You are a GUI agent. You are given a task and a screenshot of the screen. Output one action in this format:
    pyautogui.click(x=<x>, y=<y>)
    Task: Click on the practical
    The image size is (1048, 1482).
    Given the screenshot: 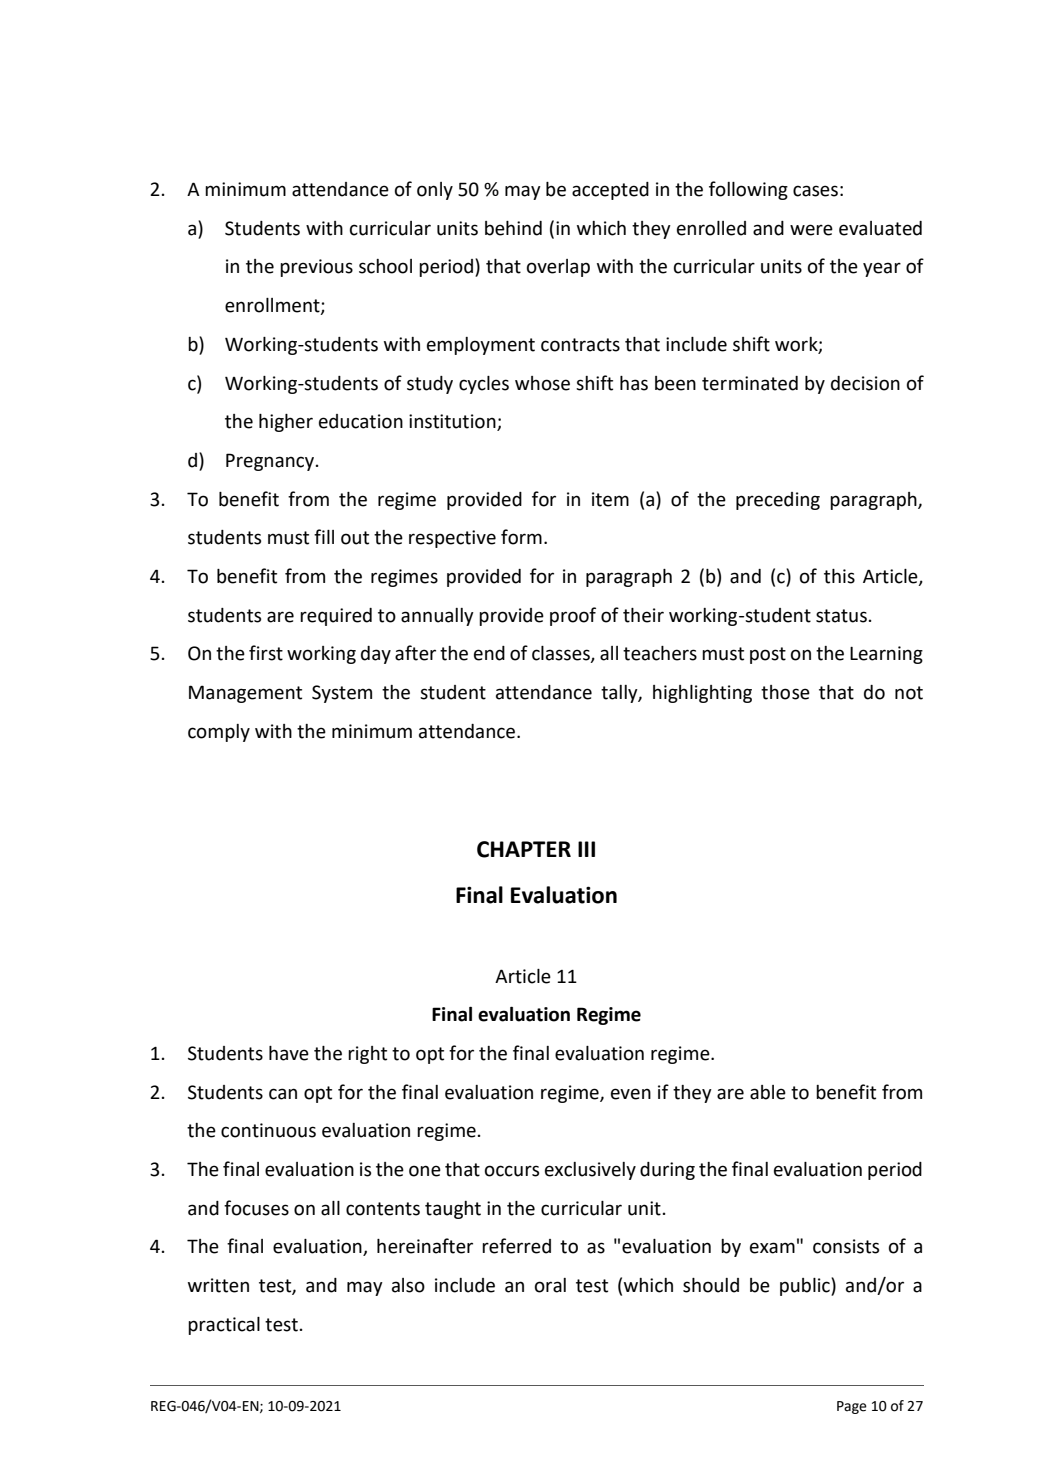 What is the action you would take?
    pyautogui.click(x=224, y=1326)
